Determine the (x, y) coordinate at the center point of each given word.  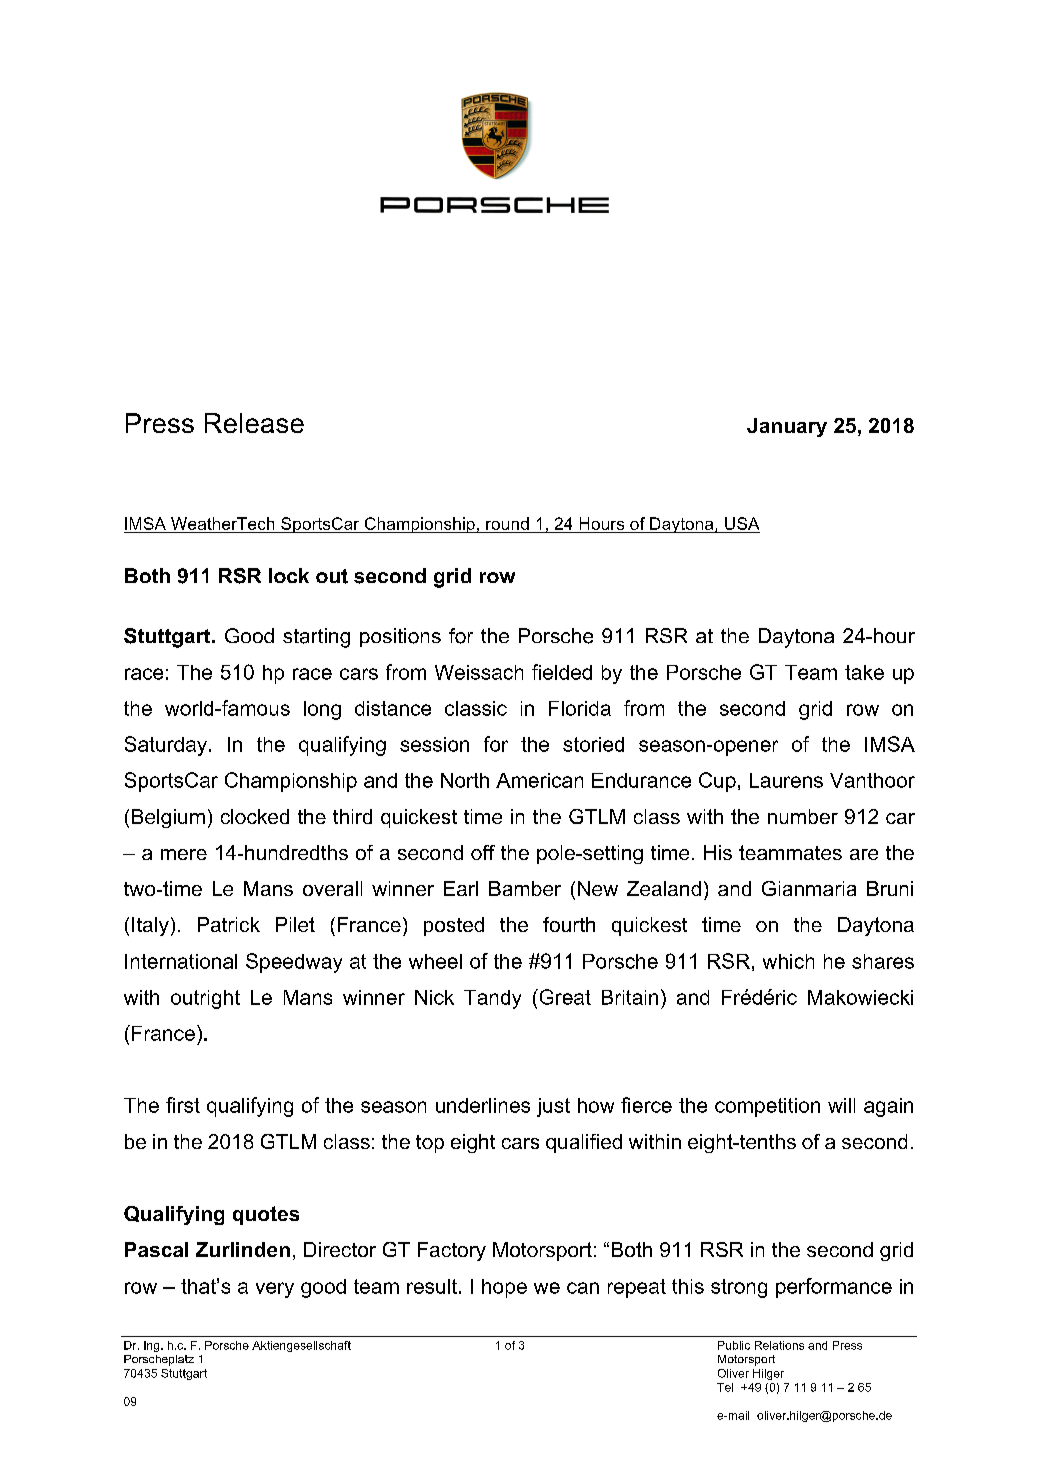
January (787, 427)
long (322, 710)
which (788, 961)
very (275, 1290)
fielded (562, 672)
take (864, 672)
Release (254, 423)
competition (767, 1107)
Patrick (229, 924)
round (507, 523)
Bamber (525, 888)
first (183, 1105)
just (553, 1107)
